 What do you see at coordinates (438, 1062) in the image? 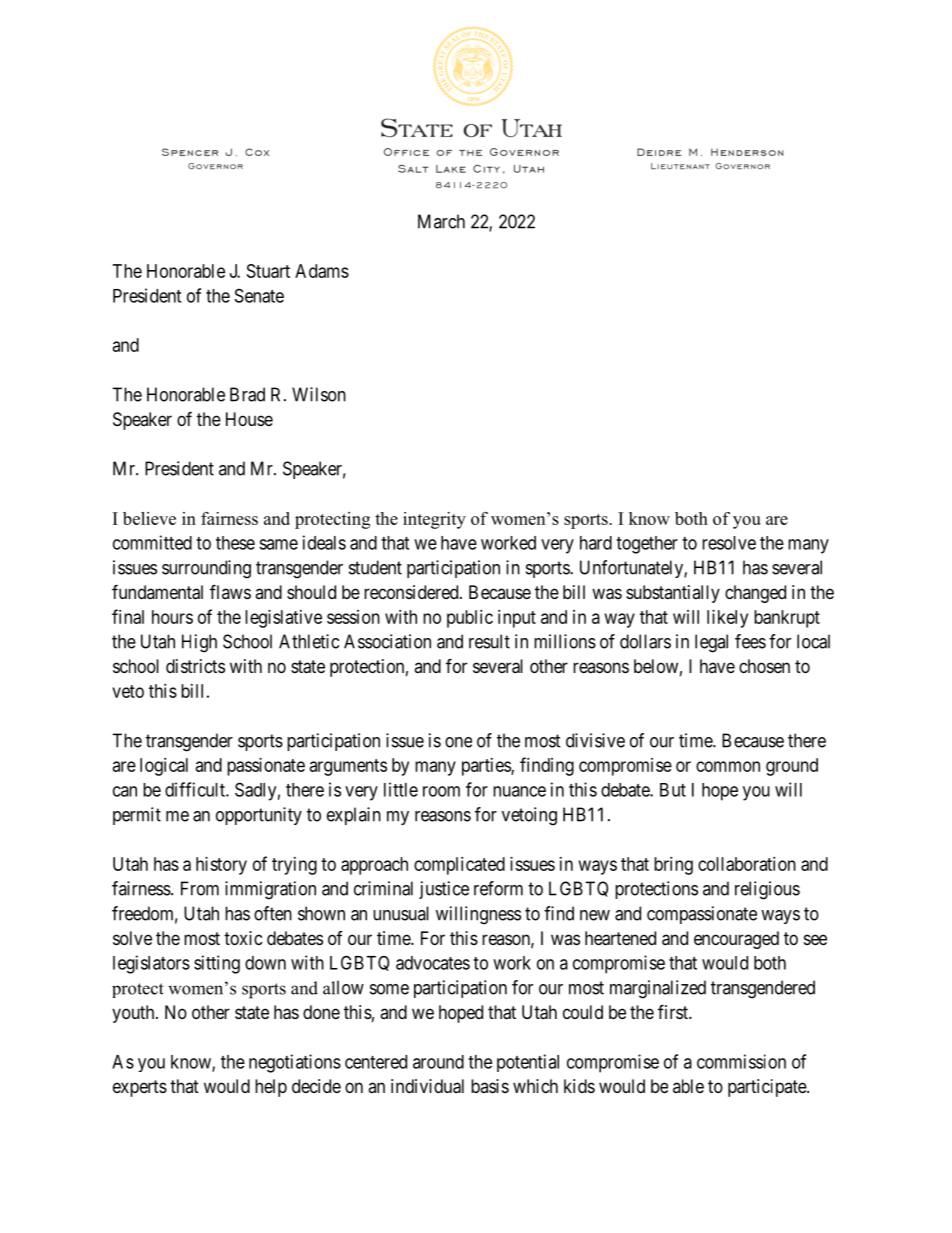
I see `around` at bounding box center [438, 1062].
